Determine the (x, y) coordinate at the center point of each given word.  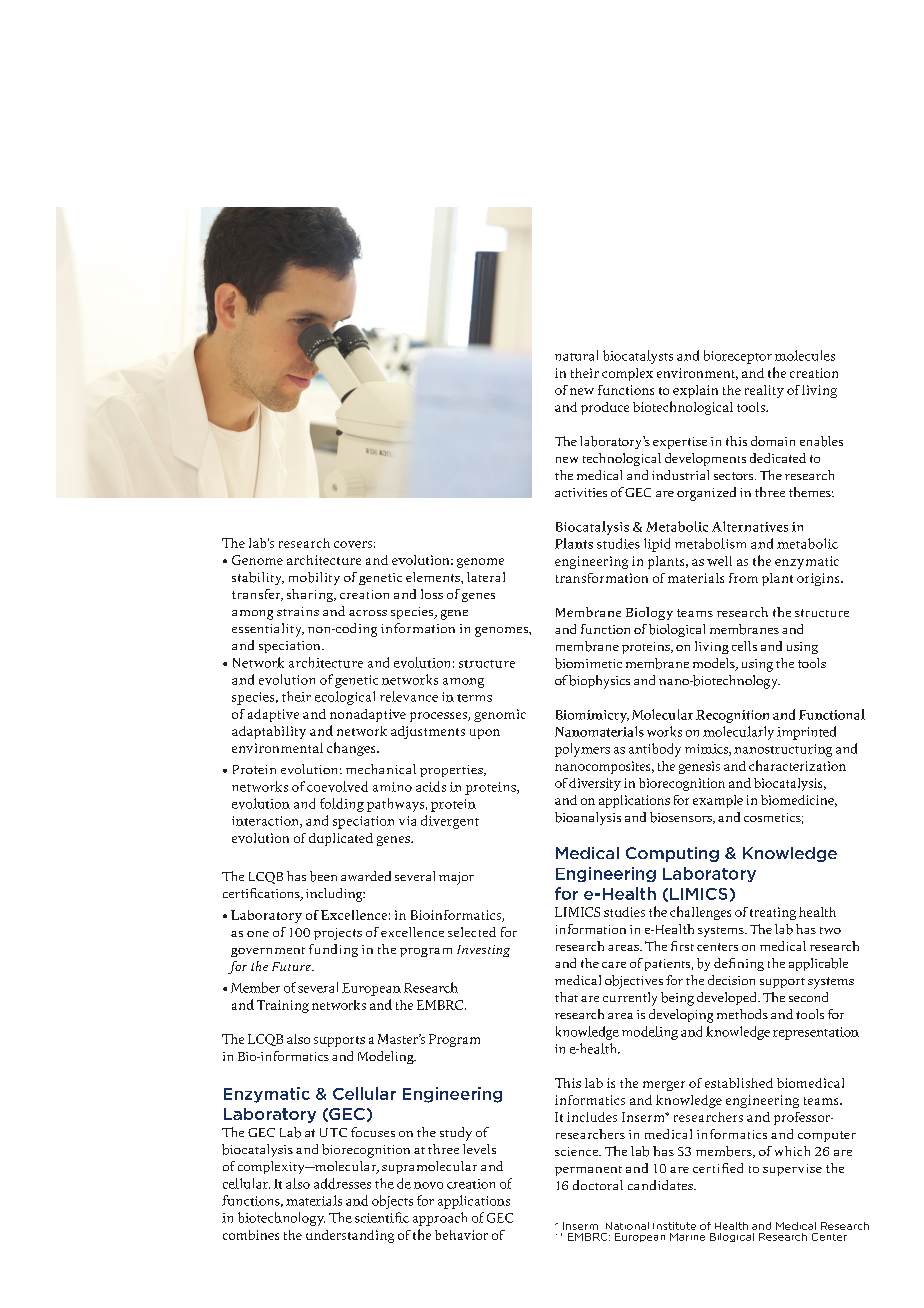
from (743, 578)
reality (764, 391)
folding (342, 805)
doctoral (598, 1185)
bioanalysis (588, 818)
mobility (314, 578)
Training (283, 1006)
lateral (486, 577)
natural (576, 355)
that (566, 997)
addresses (342, 1183)
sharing (311, 595)
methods (742, 1014)
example (718, 801)
